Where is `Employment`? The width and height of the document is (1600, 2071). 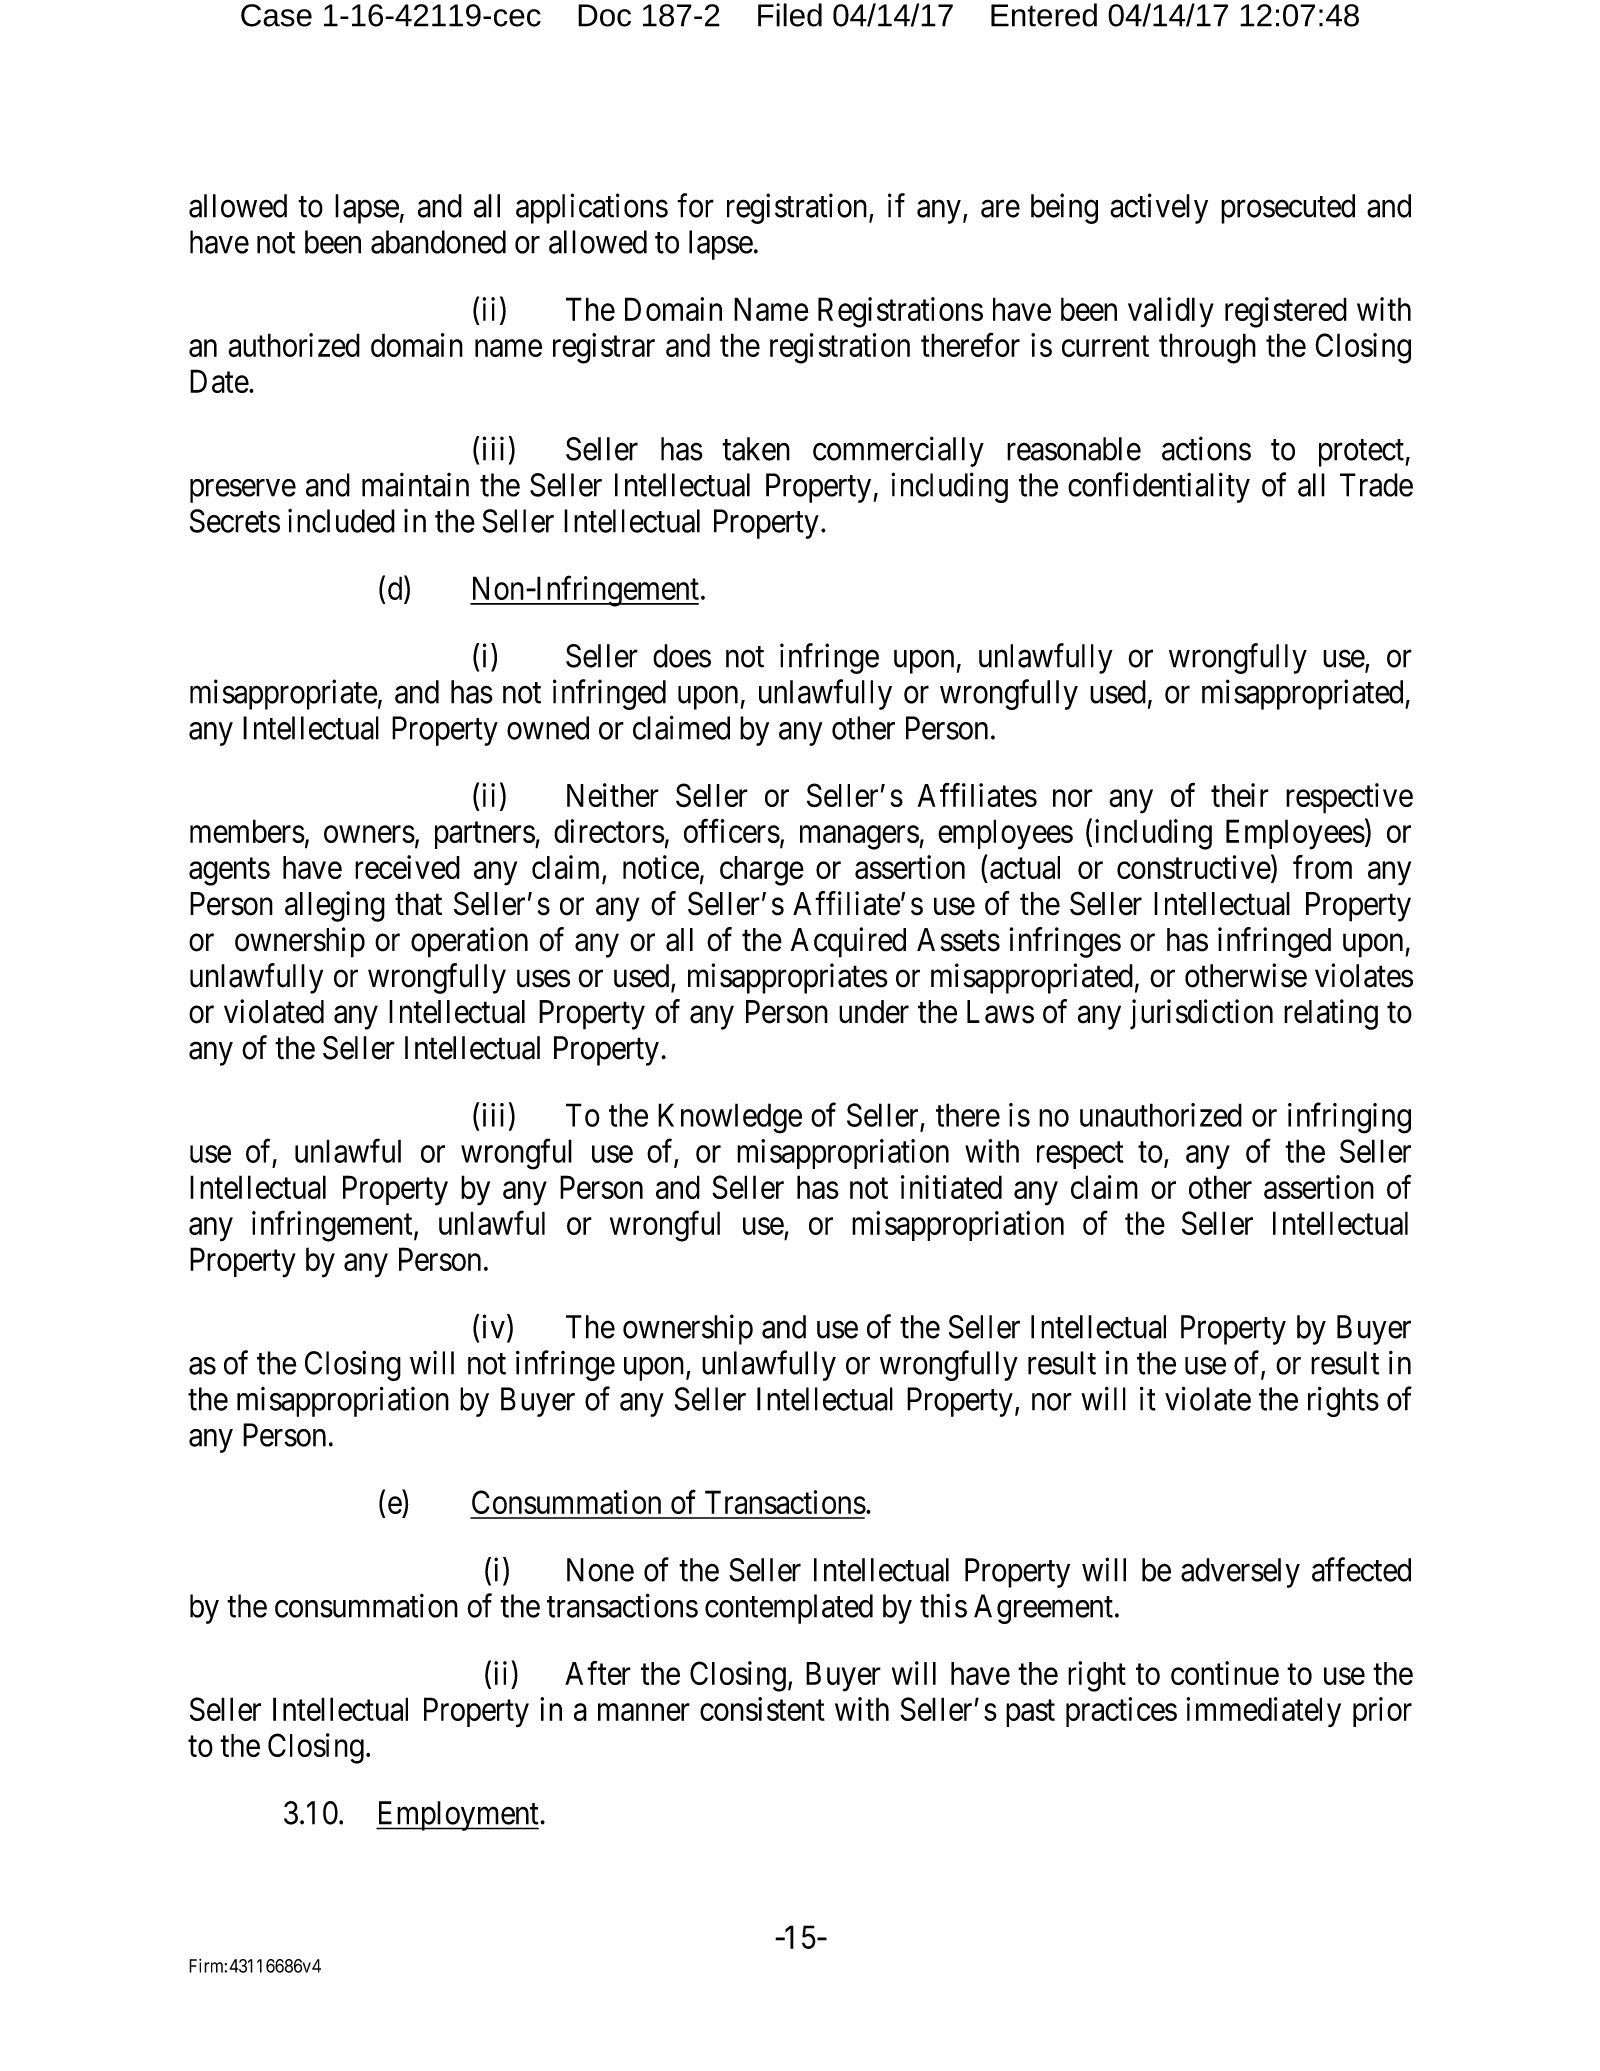
Employment is located at coordinates (458, 1816).
